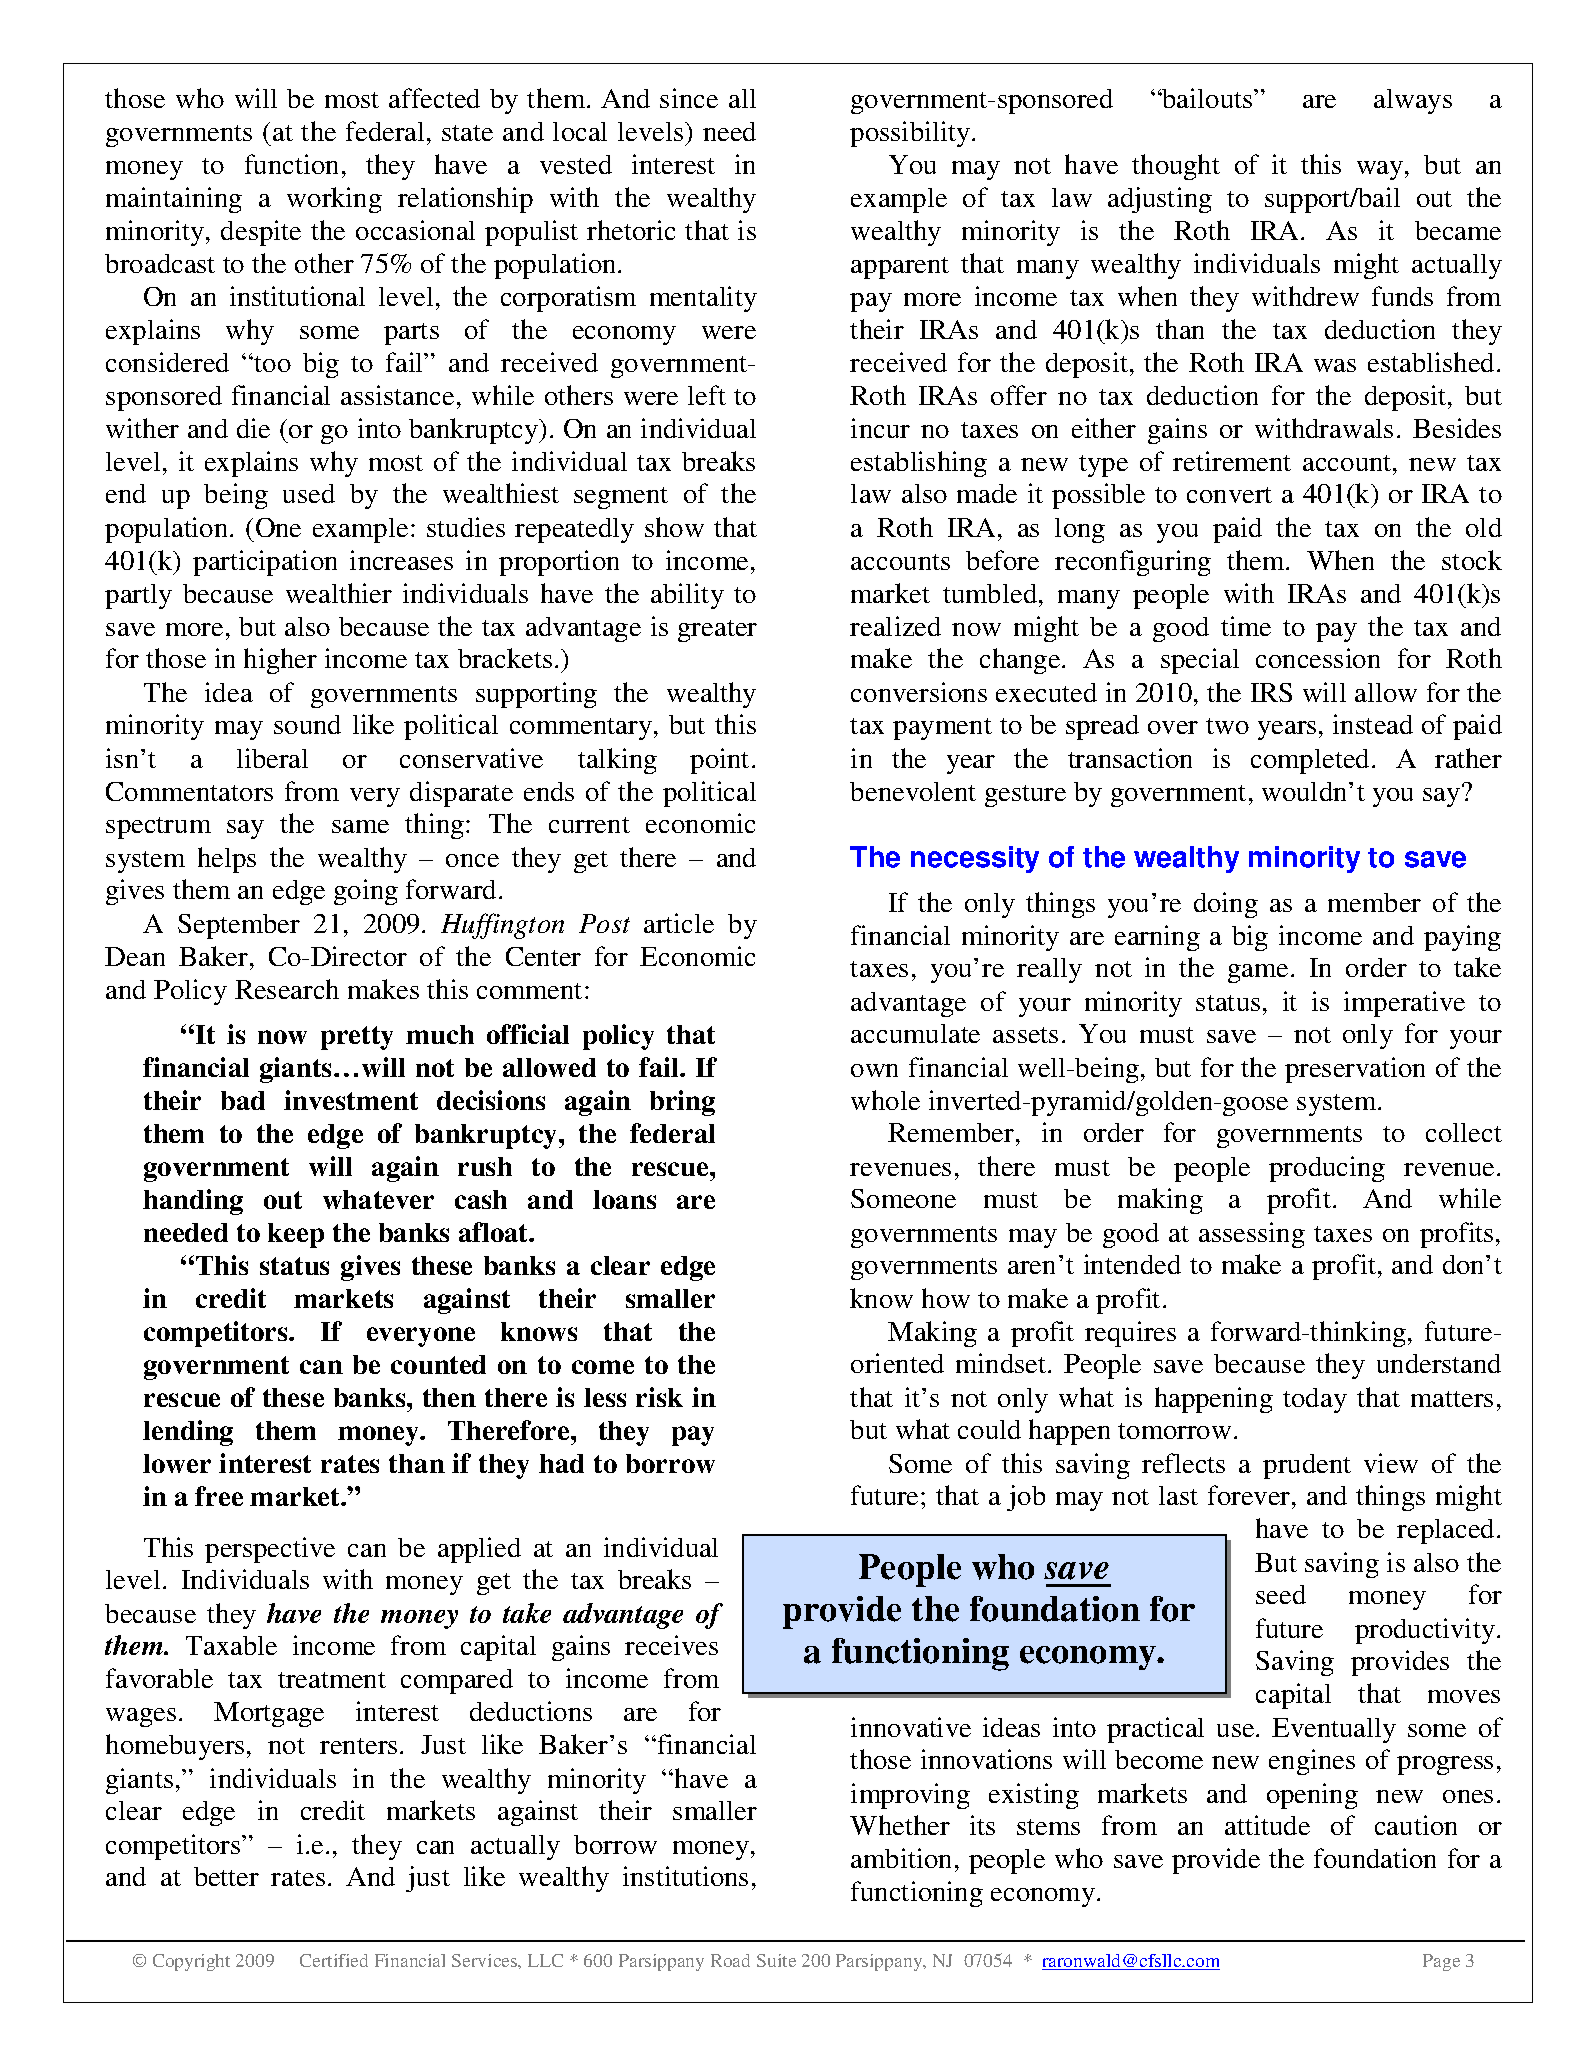 The width and height of the screenshot is (1596, 2066). Describe the element at coordinates (226, 1876) in the screenshot. I see `better` at that location.
